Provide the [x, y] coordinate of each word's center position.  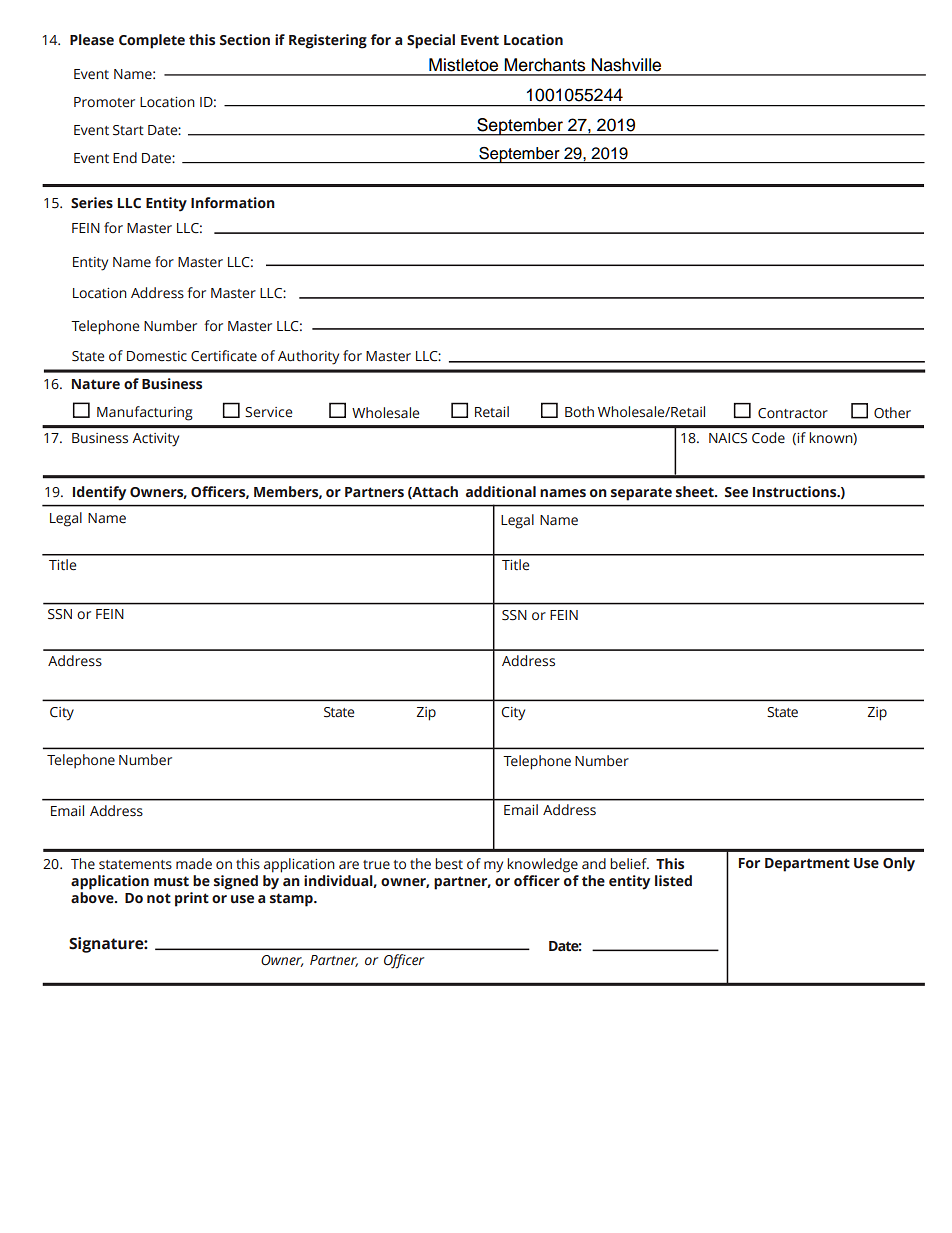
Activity [155, 440]
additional [501, 492]
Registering [328, 41]
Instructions [796, 492]
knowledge [542, 865]
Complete [152, 41]
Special [431, 41]
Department [807, 865]
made [194, 864]
